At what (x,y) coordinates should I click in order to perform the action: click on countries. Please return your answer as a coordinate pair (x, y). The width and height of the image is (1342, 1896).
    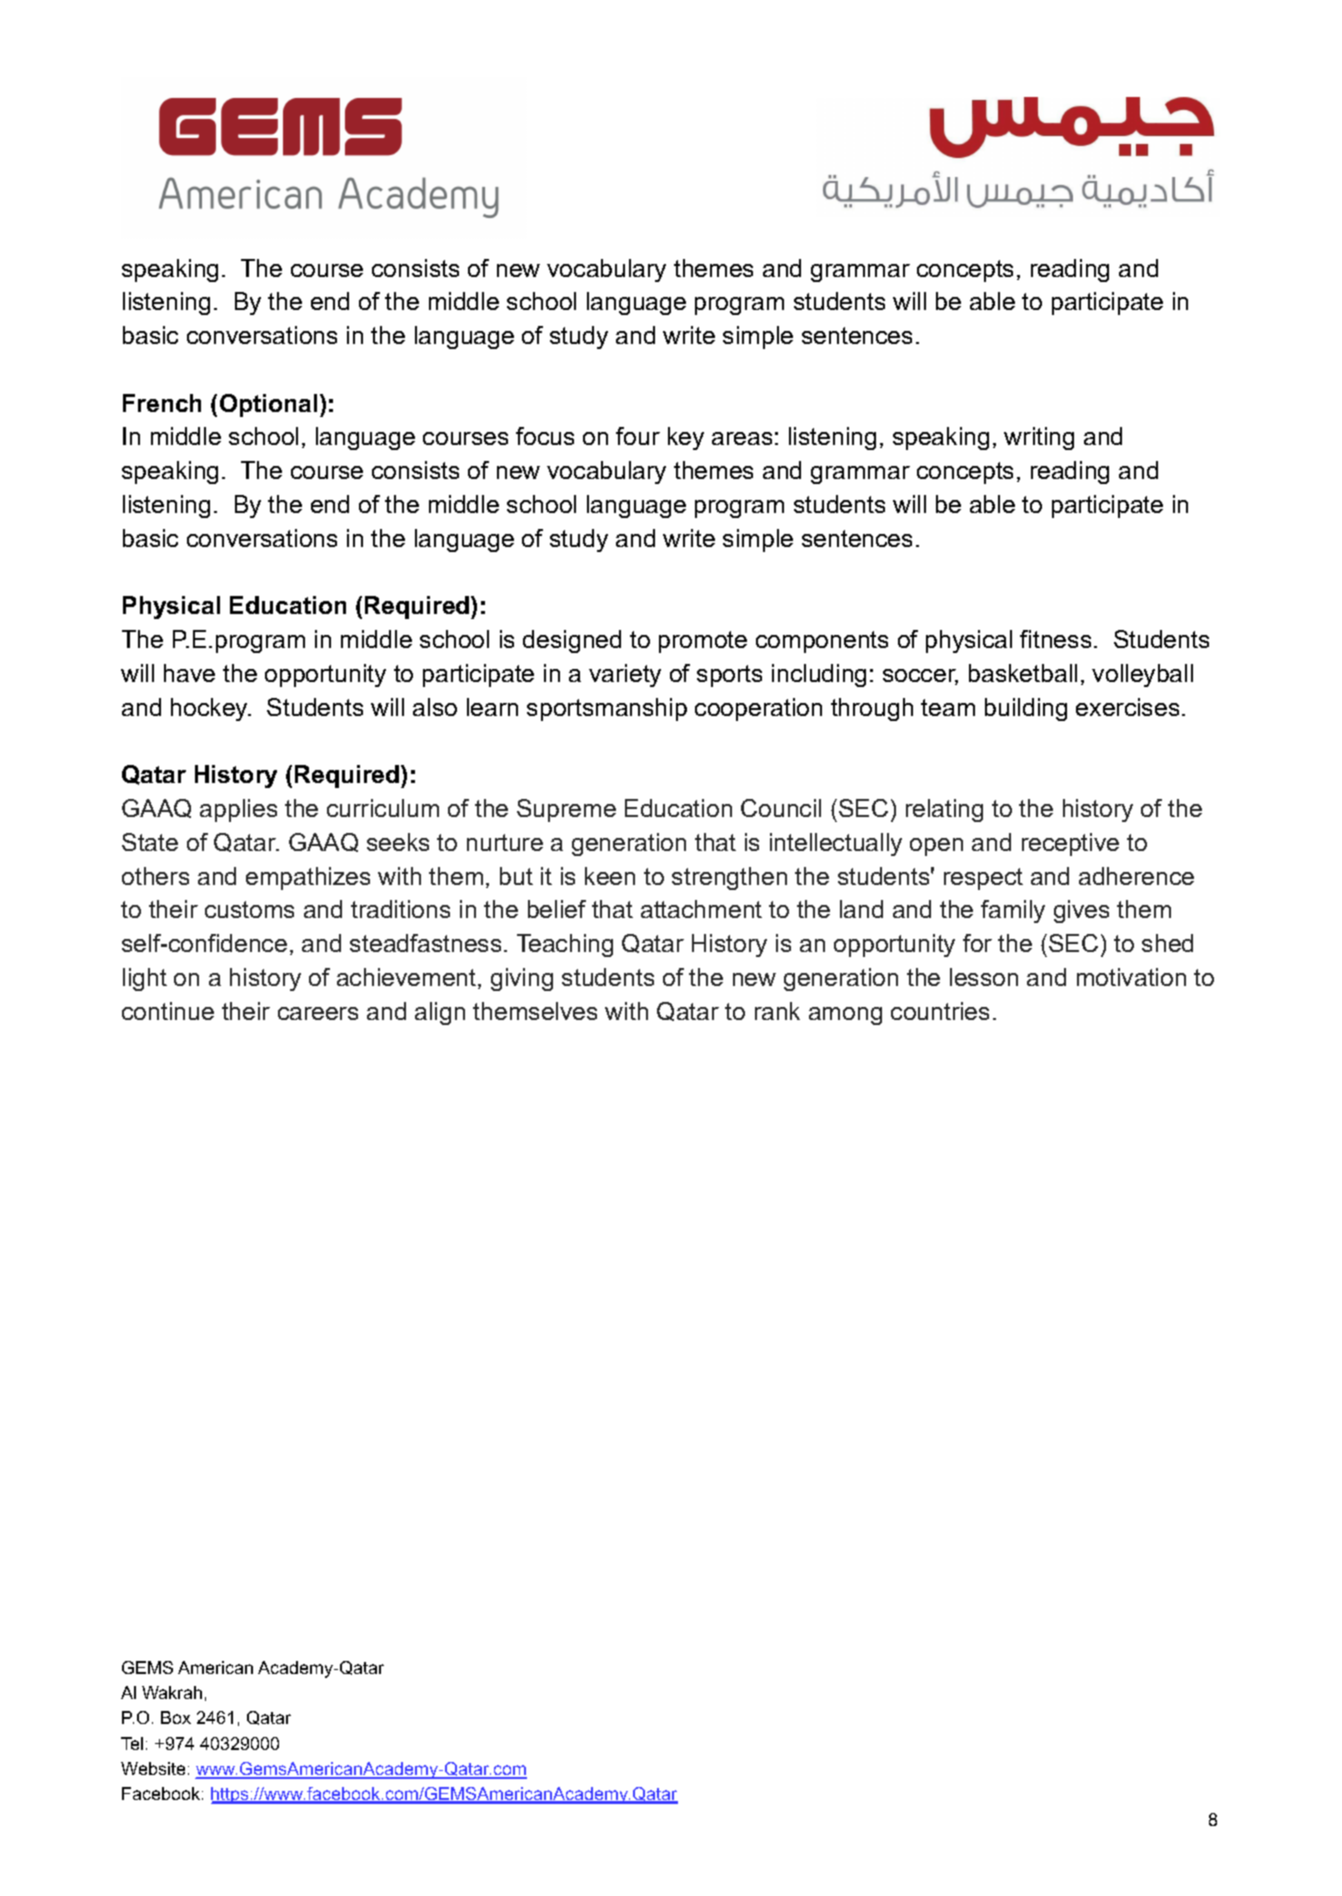
    Looking at the image, I should click on (940, 1011).
